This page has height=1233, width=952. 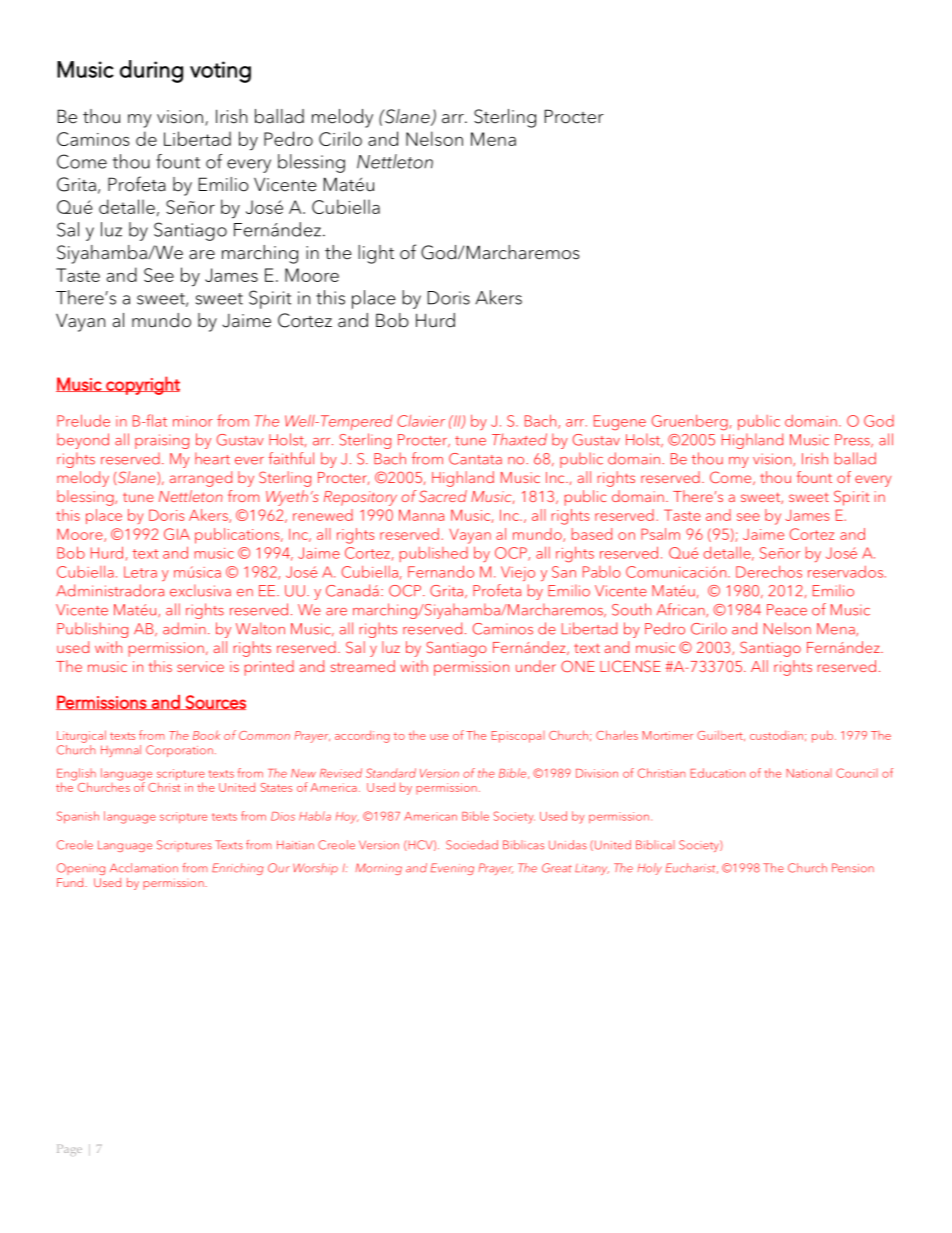 I want to click on light, so click(x=376, y=254).
